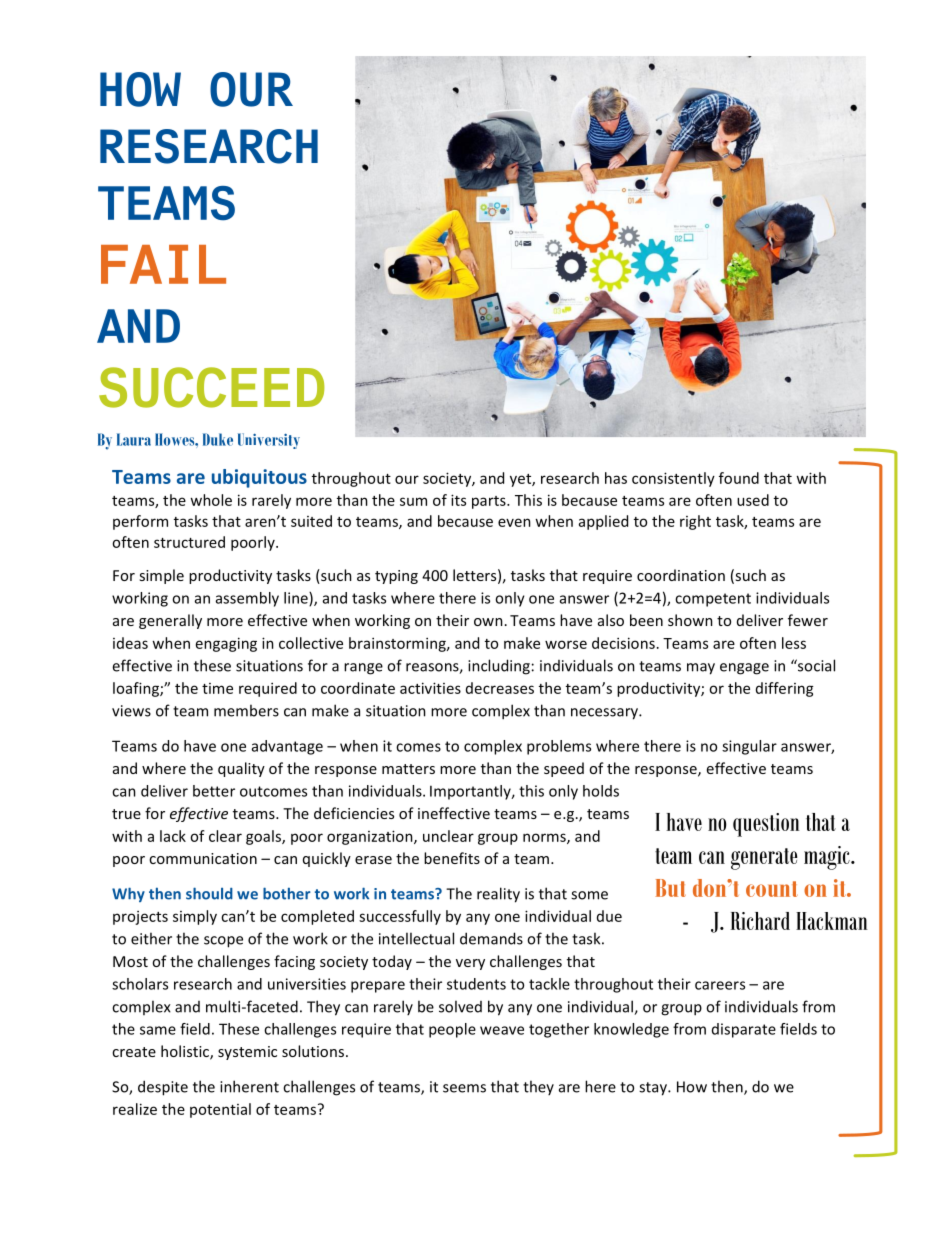 The height and width of the page is (1233, 952). Describe the element at coordinates (217, 688) in the page. I see `time` at that location.
